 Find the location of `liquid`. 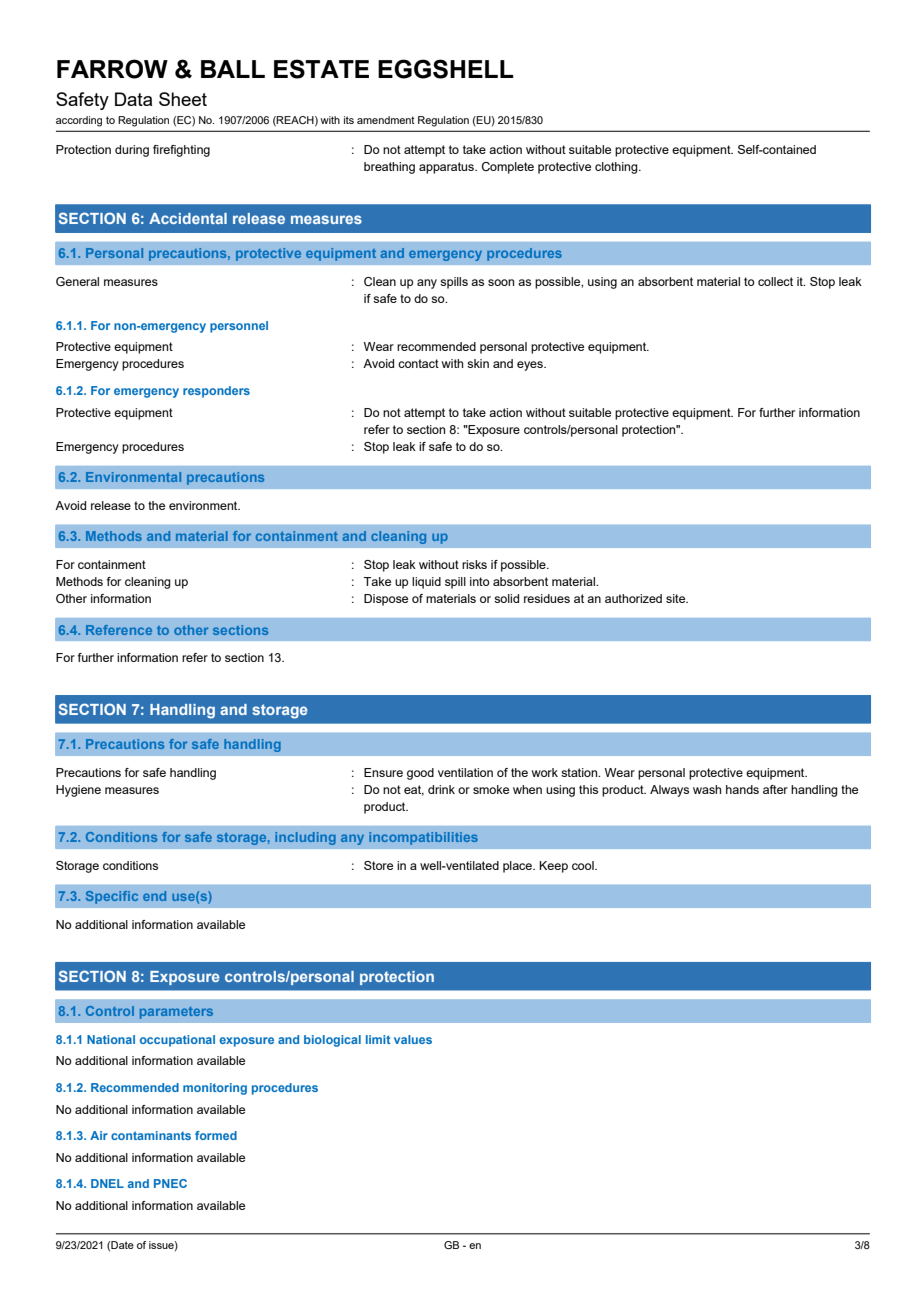

liquid is located at coordinates (426, 583).
